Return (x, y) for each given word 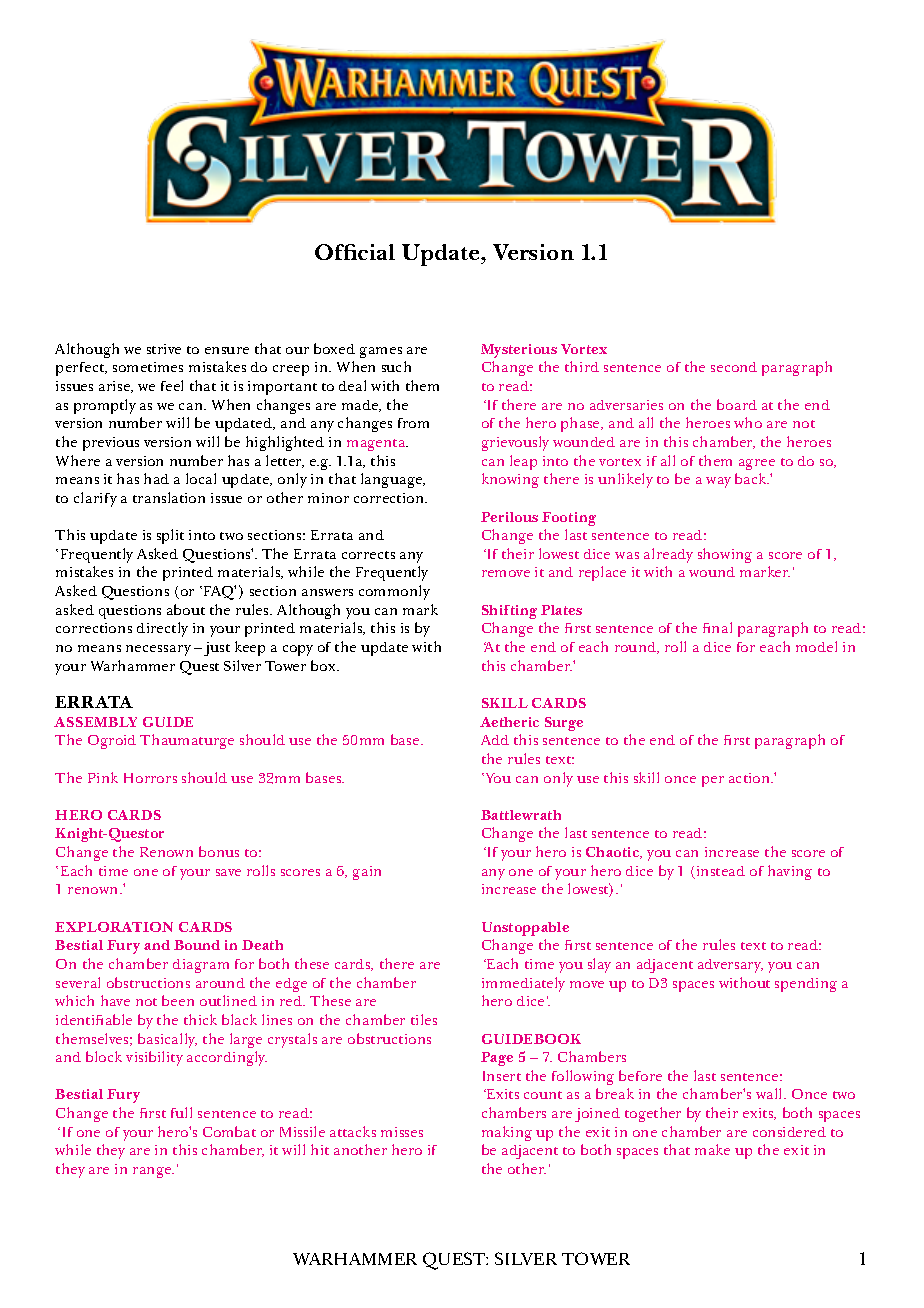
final (717, 627)
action (751, 778)
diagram (201, 966)
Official (355, 252)
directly (162, 629)
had (156, 478)
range (153, 1172)
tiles (424, 1019)
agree (757, 464)
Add (495, 740)
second (734, 367)
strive (164, 349)
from (413, 423)
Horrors (150, 778)
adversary (730, 966)
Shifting (509, 612)
